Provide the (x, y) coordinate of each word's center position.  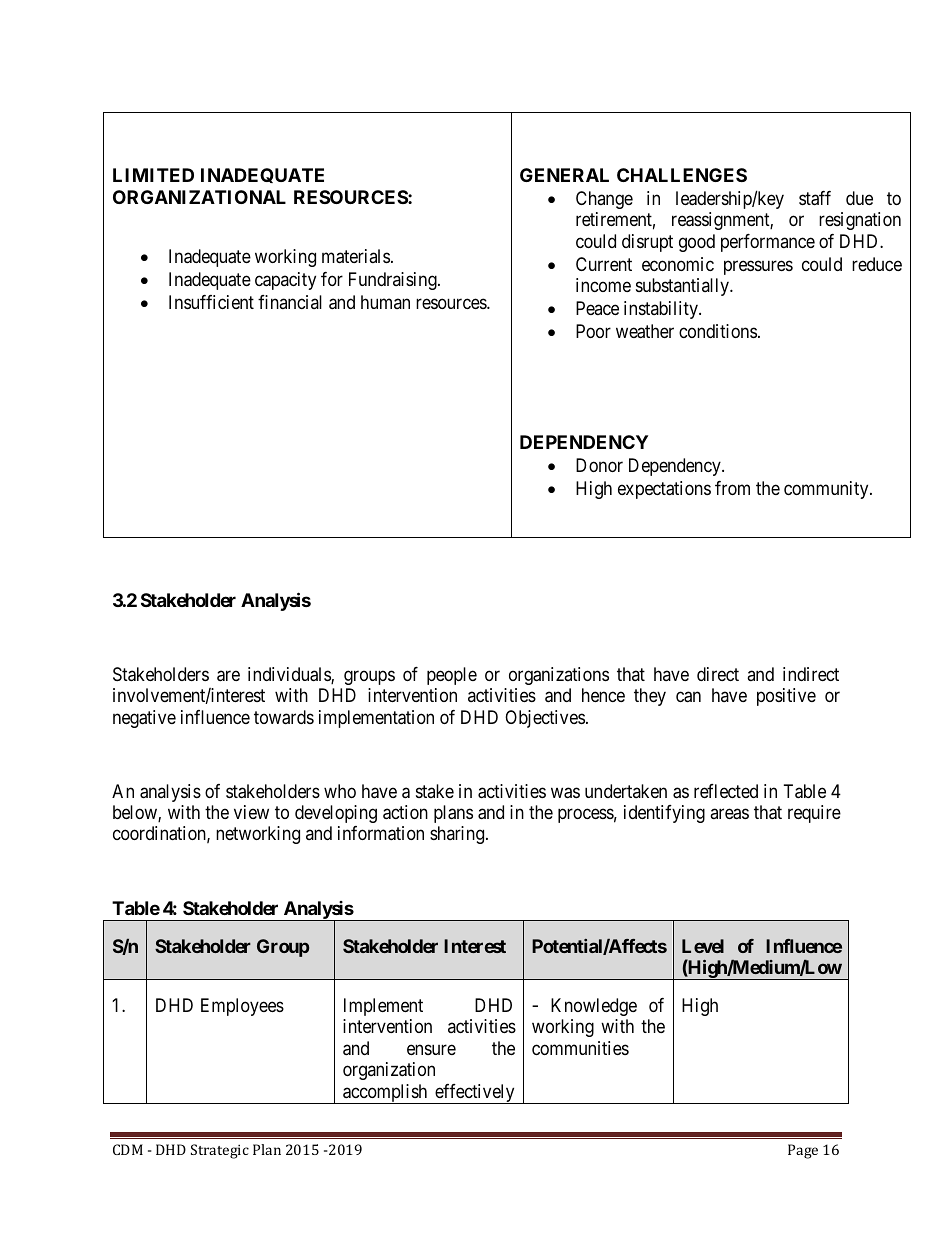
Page (803, 1151)
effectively (475, 1094)
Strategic (220, 1151)
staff (815, 198)
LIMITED (153, 175)
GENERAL (564, 175)
